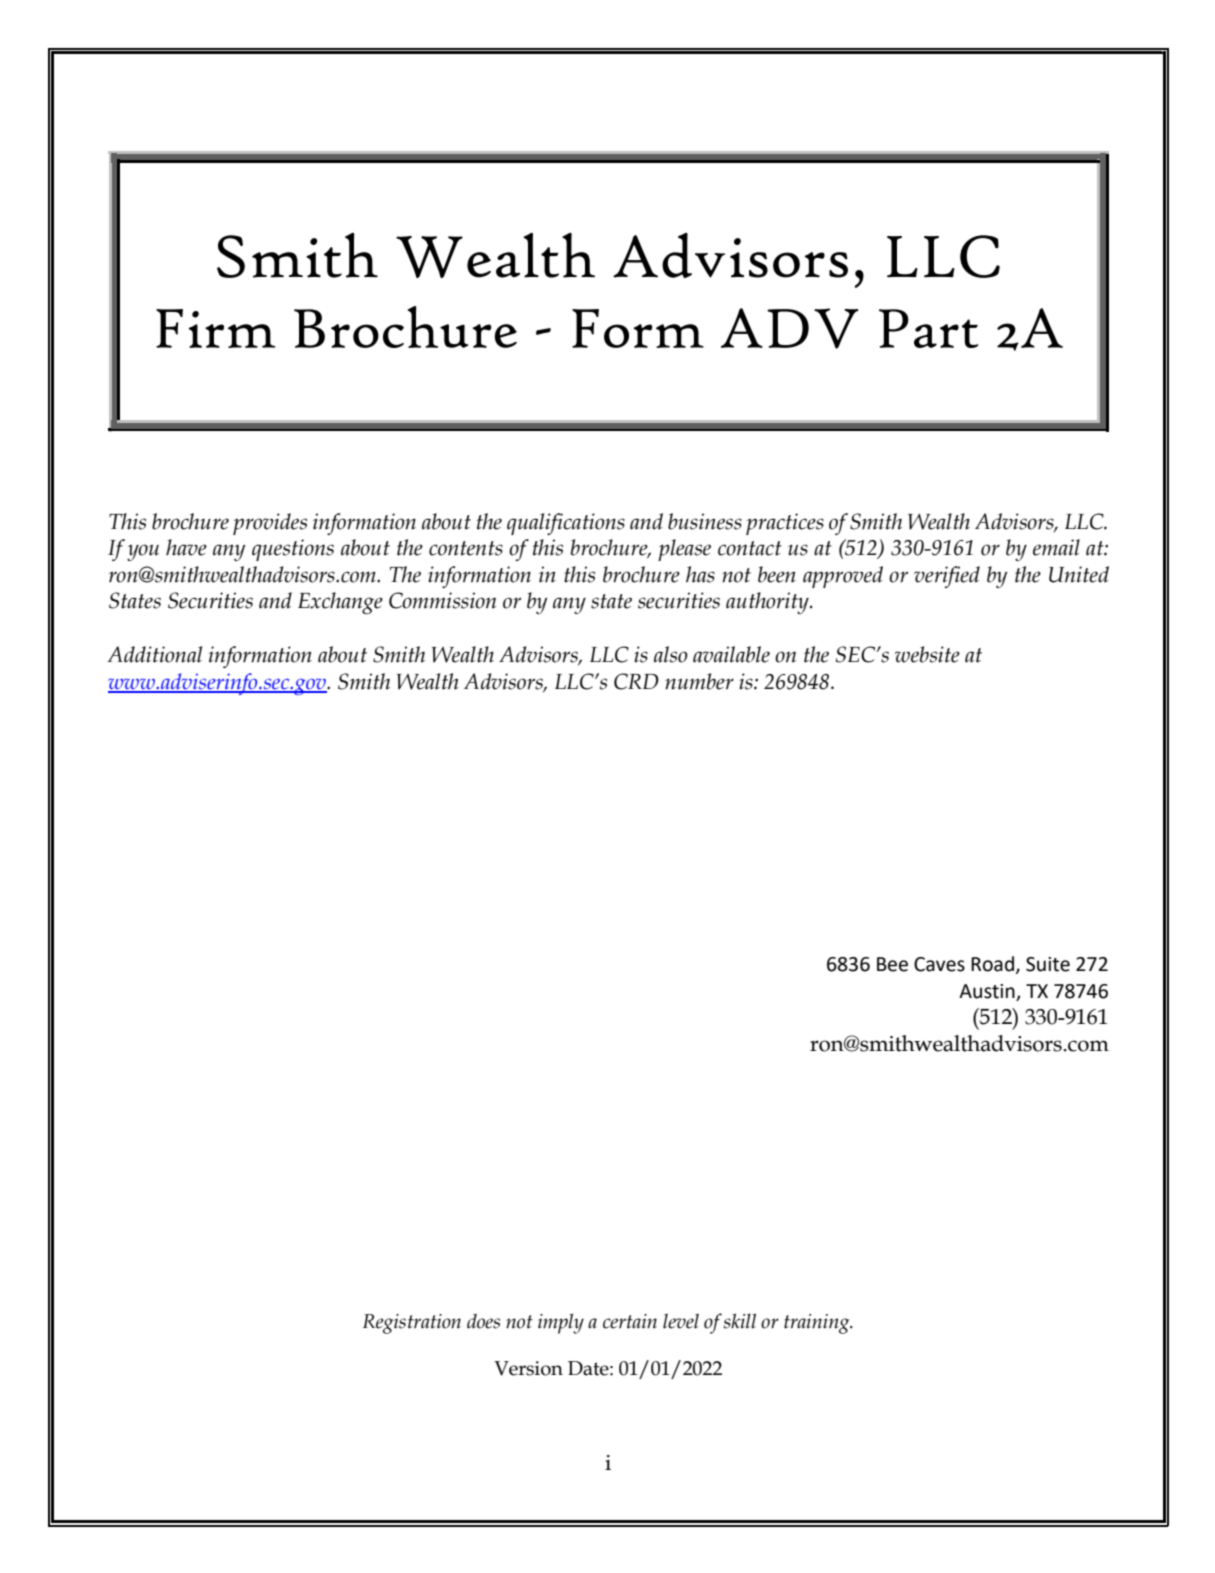 This screenshot has width=1215, height=1573. I want to click on website, so click(927, 654).
